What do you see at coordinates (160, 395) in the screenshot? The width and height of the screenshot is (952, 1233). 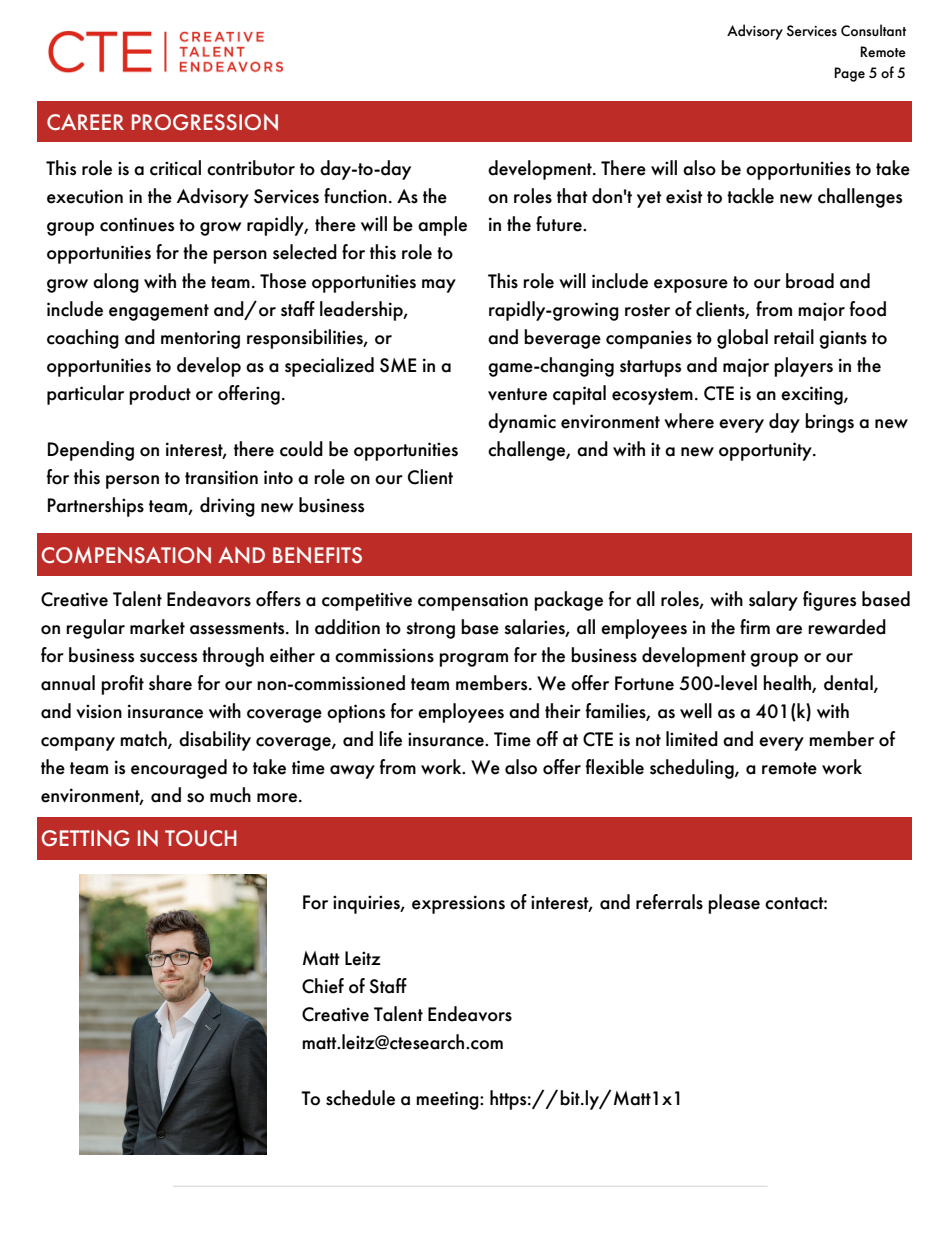 I see `product` at bounding box center [160, 395].
